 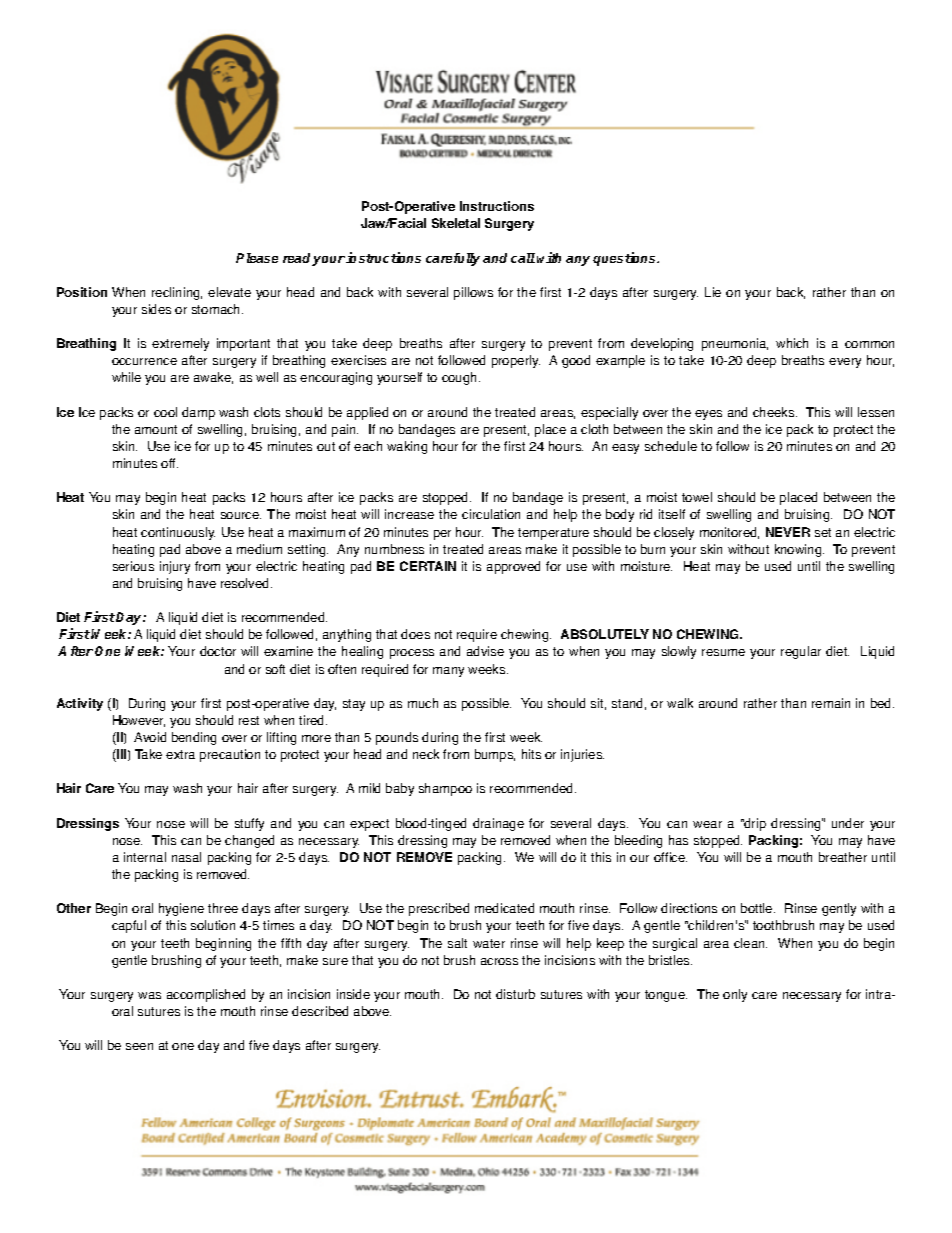 What do you see at coordinates (498, 824) in the screenshot?
I see `drainage` at bounding box center [498, 824].
